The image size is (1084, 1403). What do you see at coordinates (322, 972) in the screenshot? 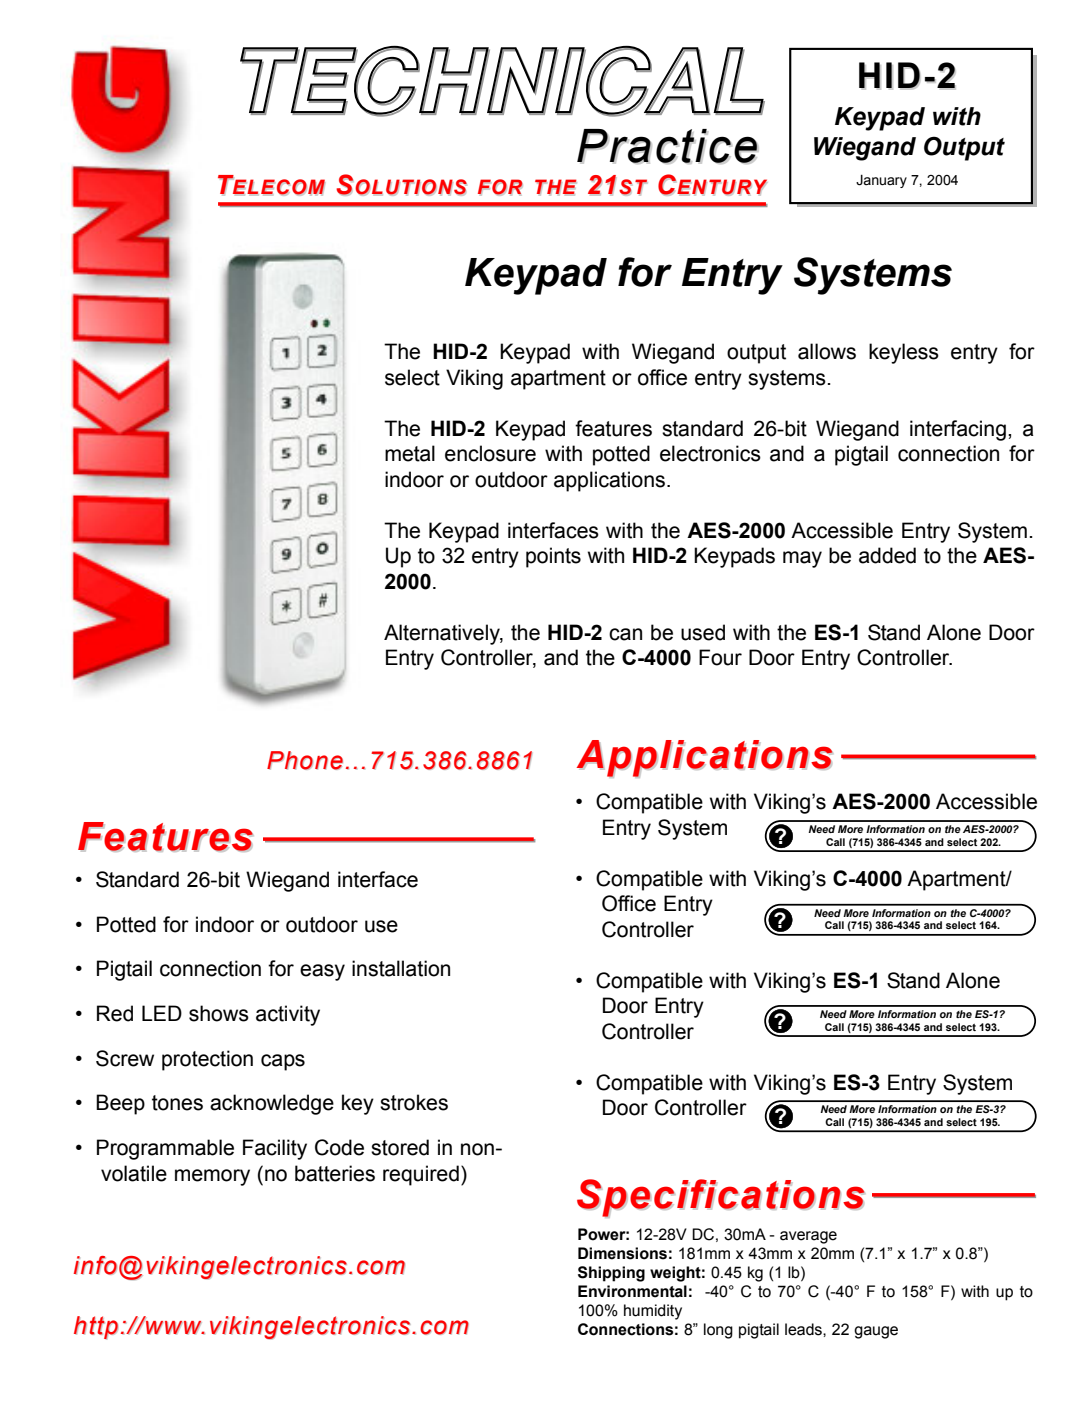
I see `easy` at bounding box center [322, 972].
